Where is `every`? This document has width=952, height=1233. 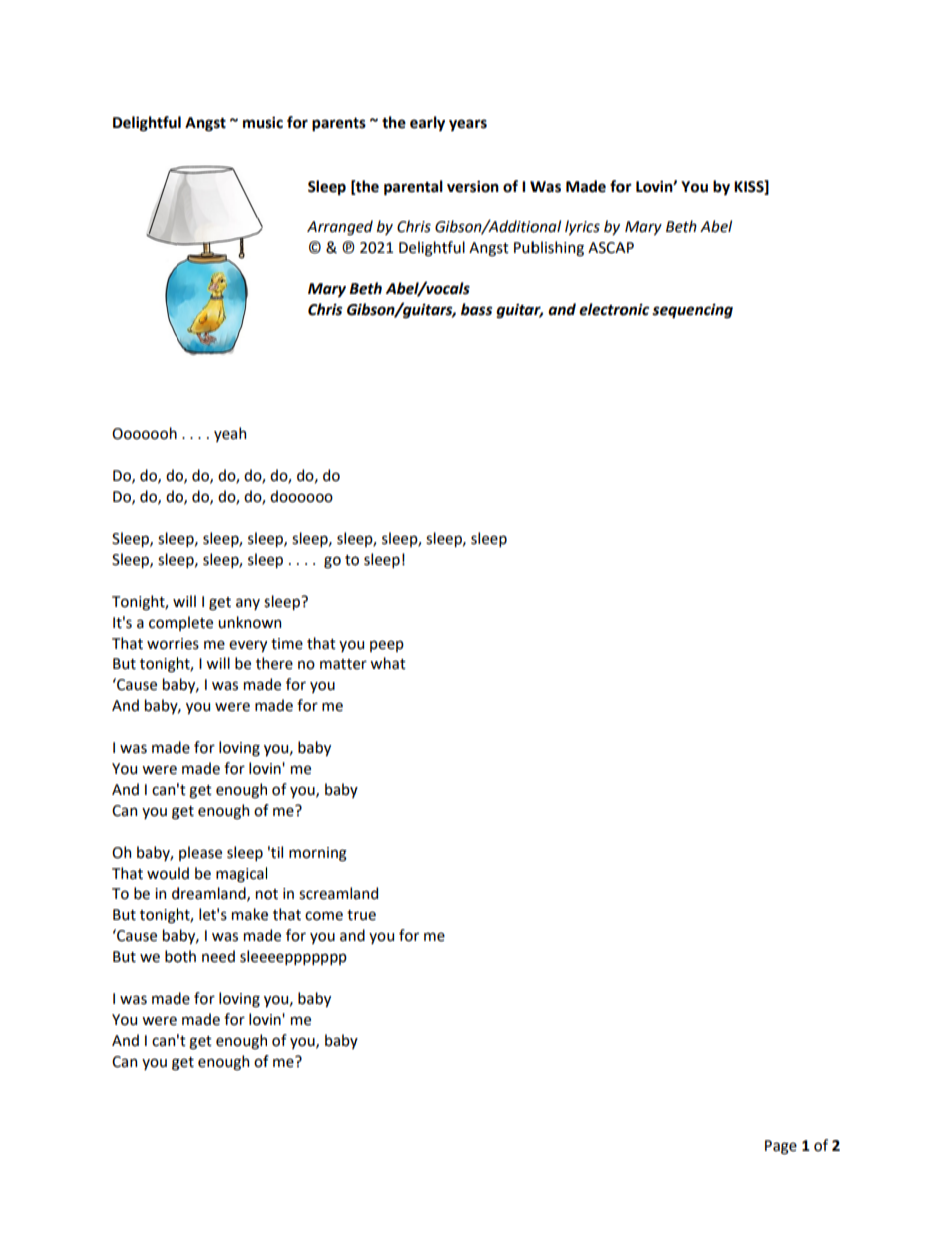 every is located at coordinates (248, 646).
